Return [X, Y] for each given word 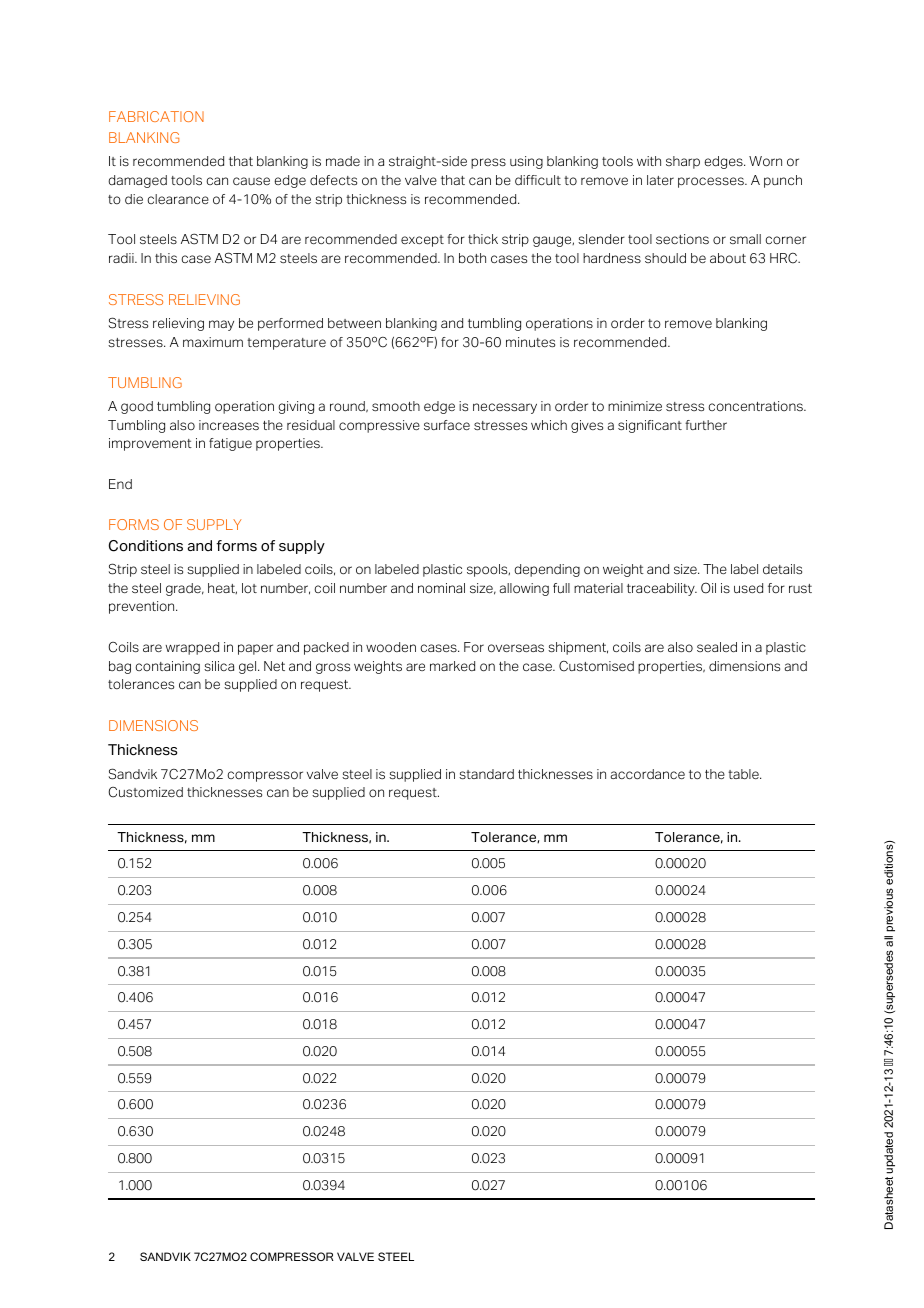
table [744, 774]
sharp [683, 162]
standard [486, 774]
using [526, 162]
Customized [146, 792]
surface [447, 425]
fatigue [230, 444]
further [706, 425]
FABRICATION [156, 116]
